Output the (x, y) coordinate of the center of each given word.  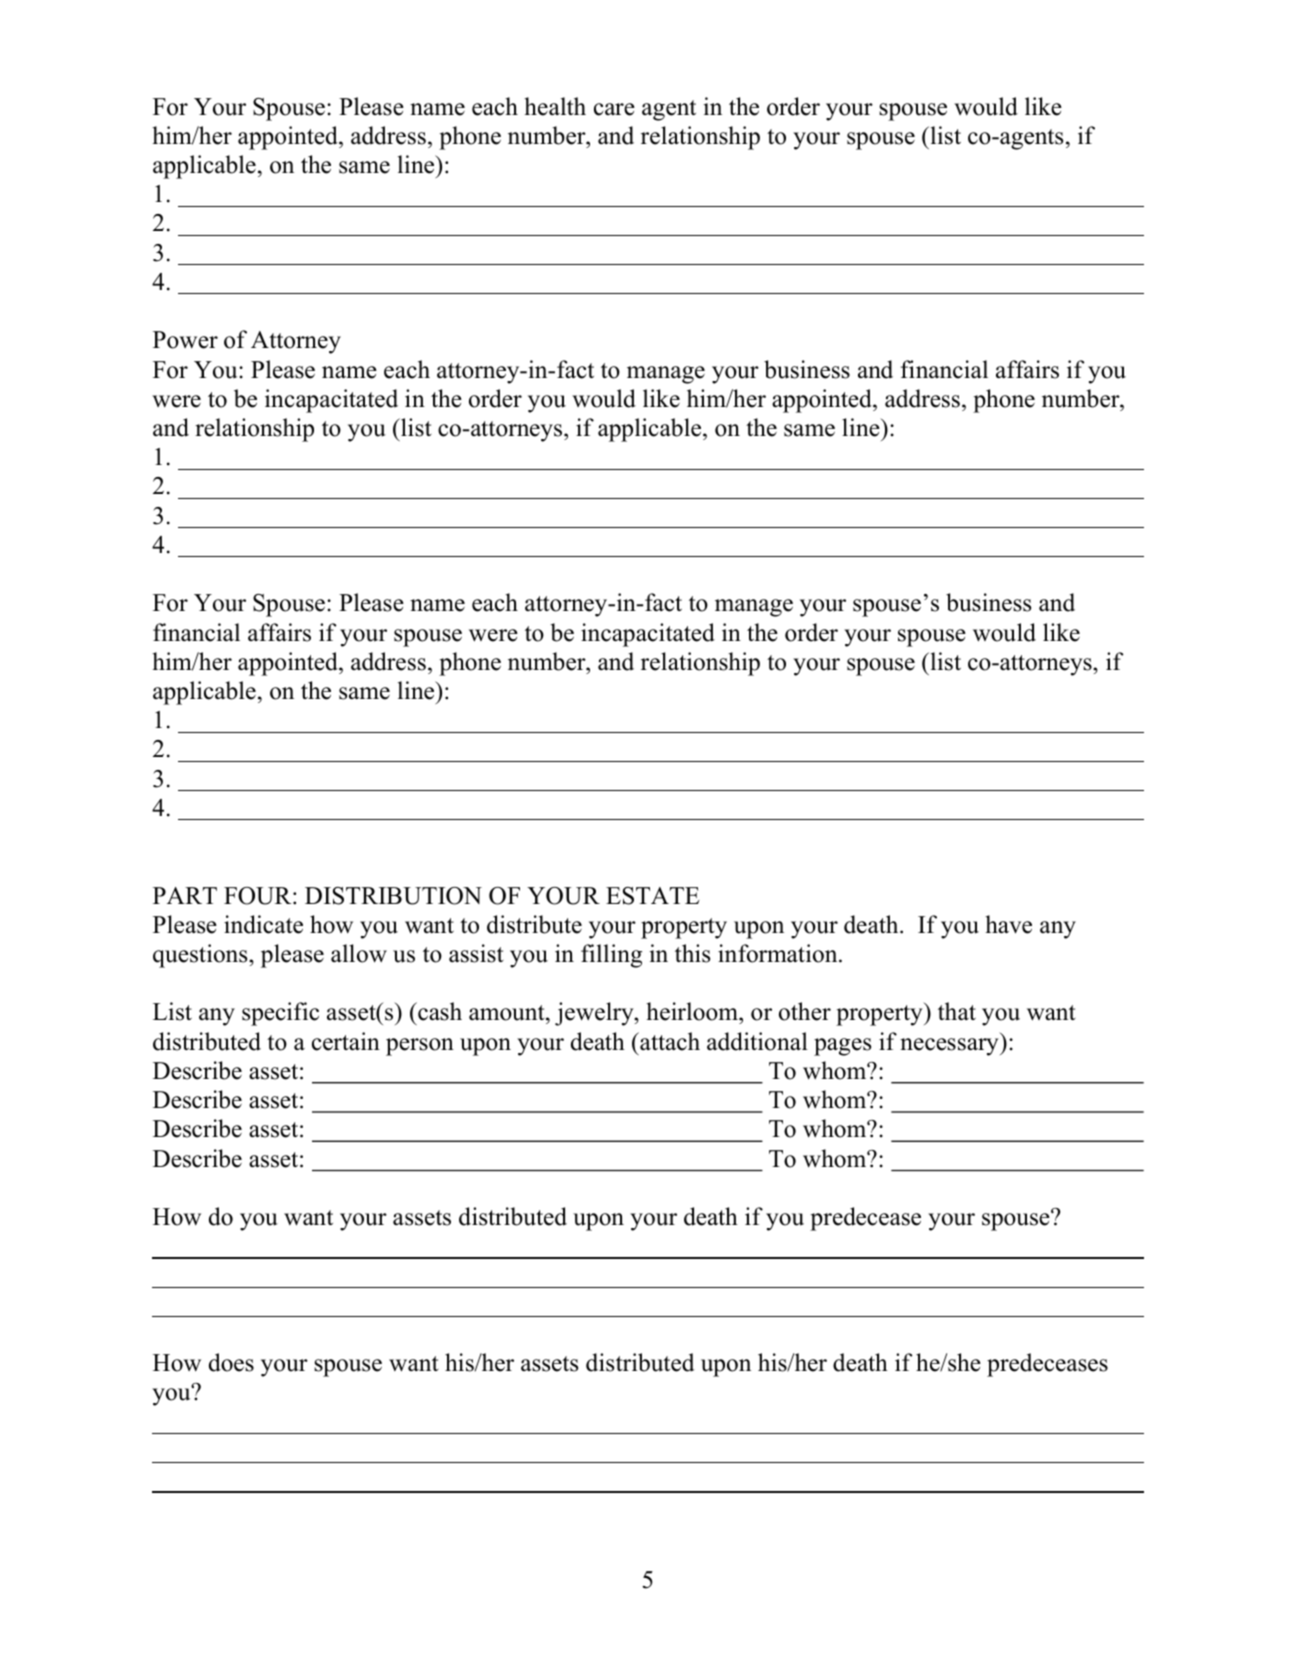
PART (185, 895)
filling (611, 956)
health (555, 106)
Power (185, 340)
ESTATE (652, 896)
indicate (263, 924)
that (957, 1011)
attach (669, 1041)
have (1008, 924)
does (231, 1362)
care (614, 109)
